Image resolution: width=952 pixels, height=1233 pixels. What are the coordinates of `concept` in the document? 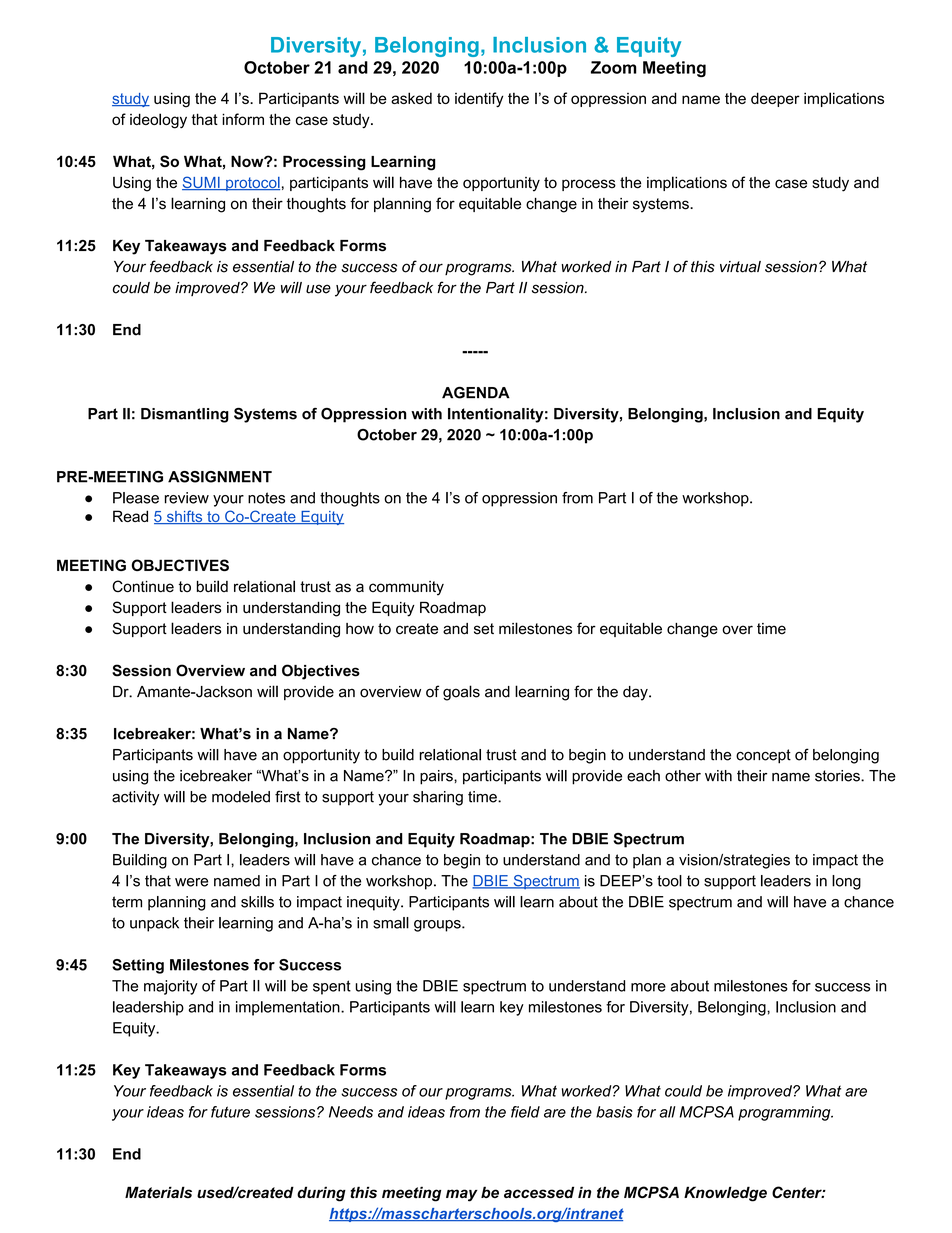 It's located at (763, 756).
